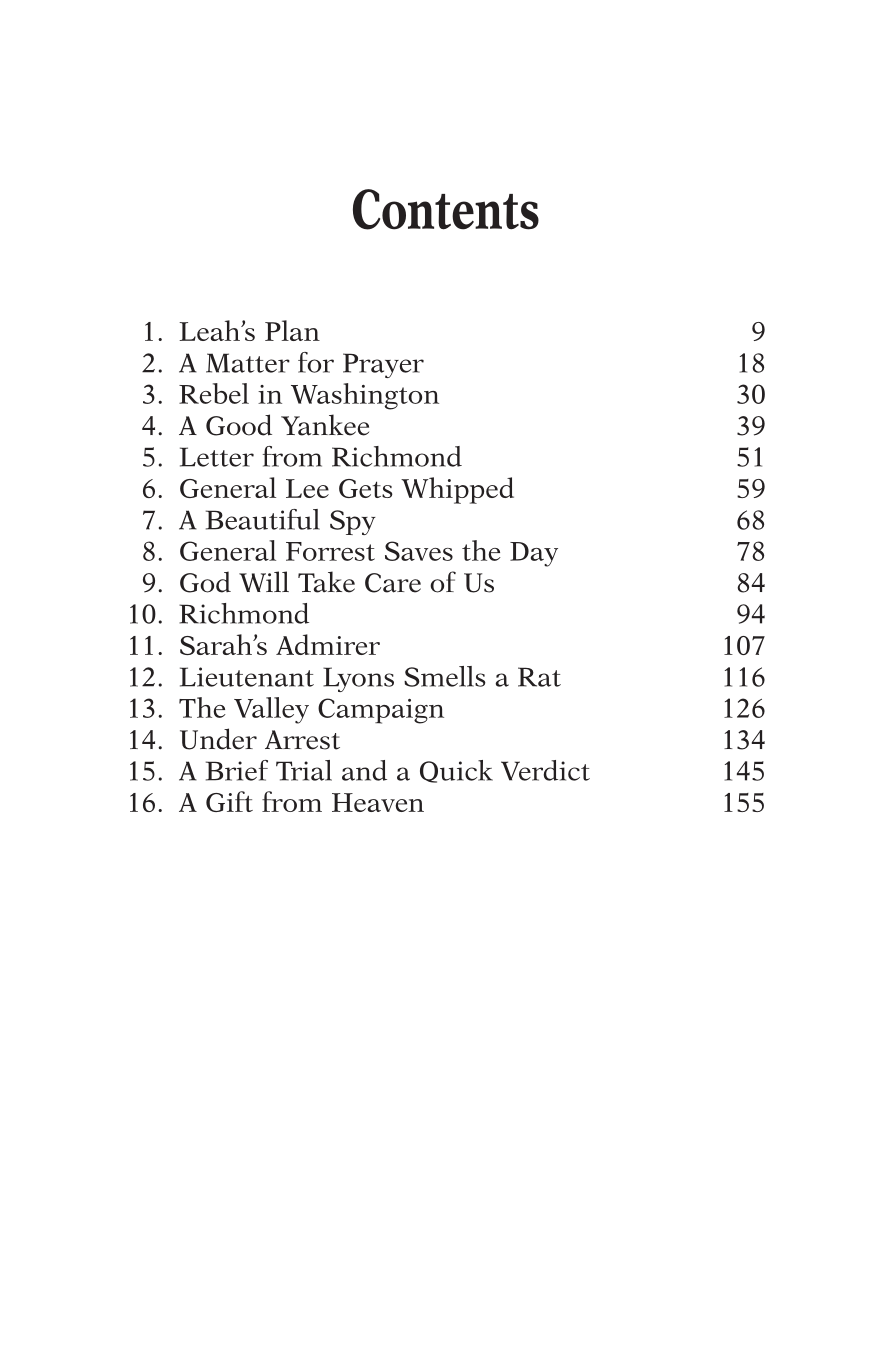 Image resolution: width=889 pixels, height=1372 pixels. What do you see at coordinates (446, 209) in the screenshot?
I see `Contents` at bounding box center [446, 209].
